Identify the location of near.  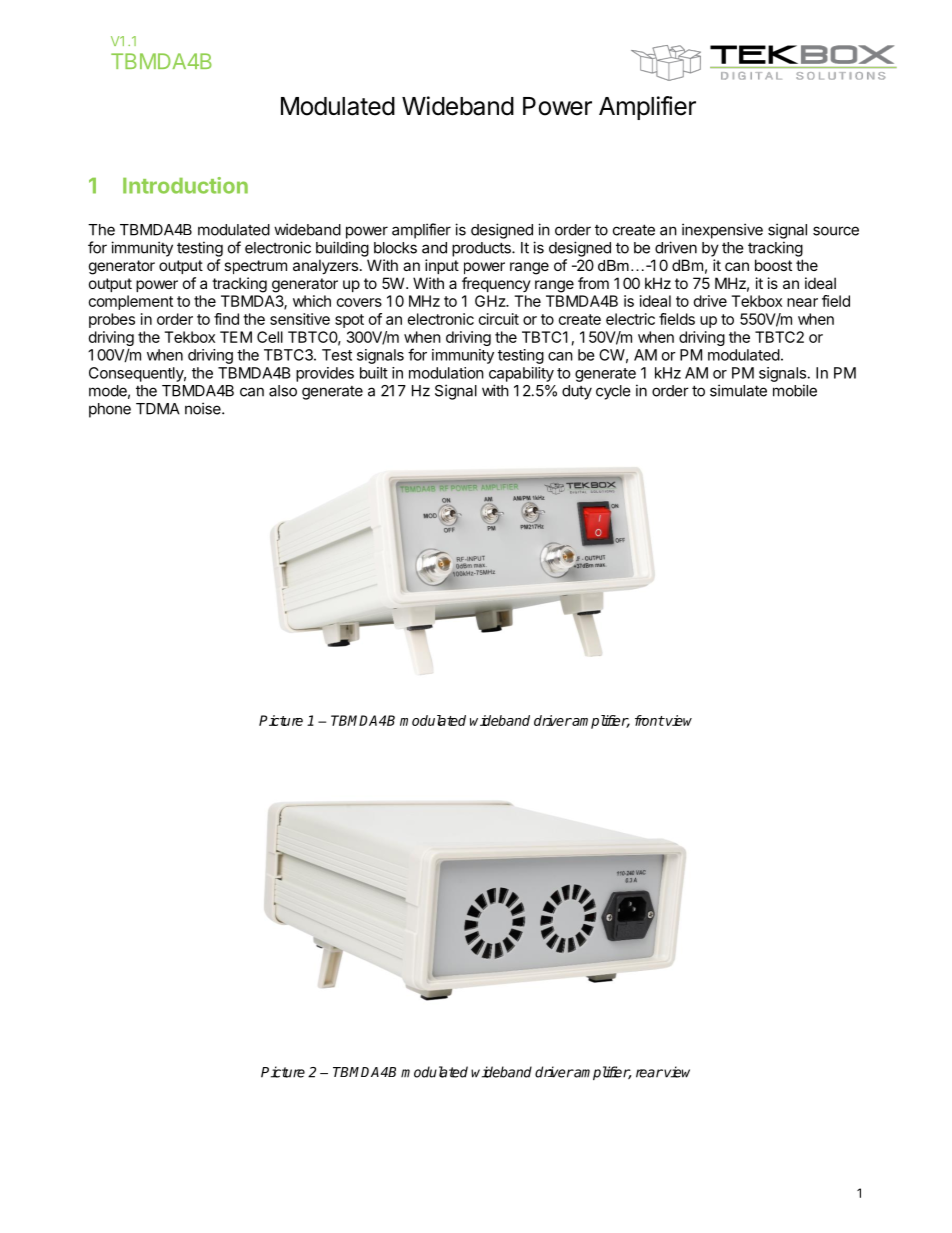
(802, 302).
